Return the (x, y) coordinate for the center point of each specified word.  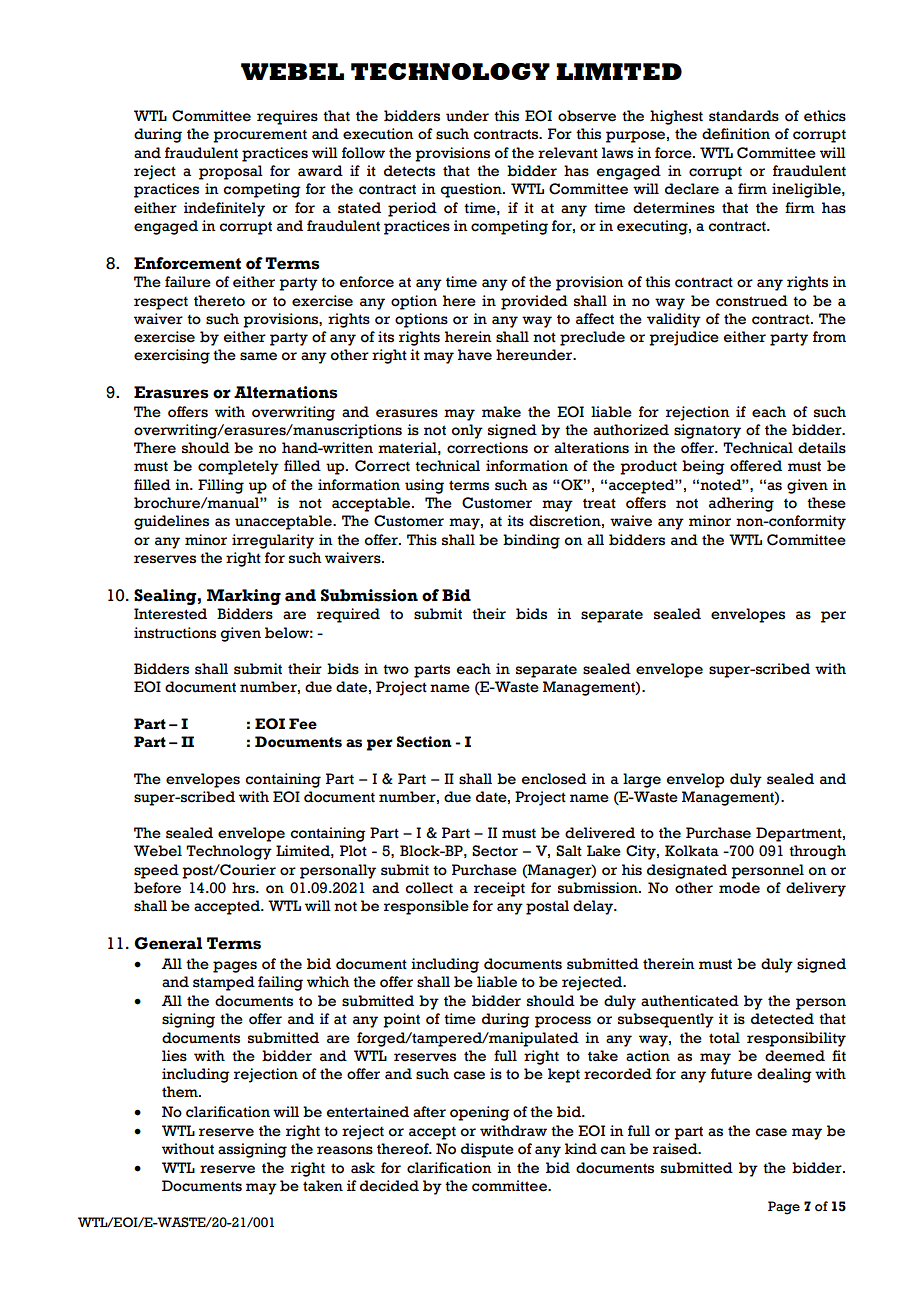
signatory (707, 431)
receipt (499, 889)
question (472, 190)
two (396, 670)
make (501, 412)
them (181, 1092)
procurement (260, 136)
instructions (175, 633)
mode (739, 888)
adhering (741, 504)
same (258, 356)
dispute (487, 1150)
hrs (244, 888)
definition (736, 134)
